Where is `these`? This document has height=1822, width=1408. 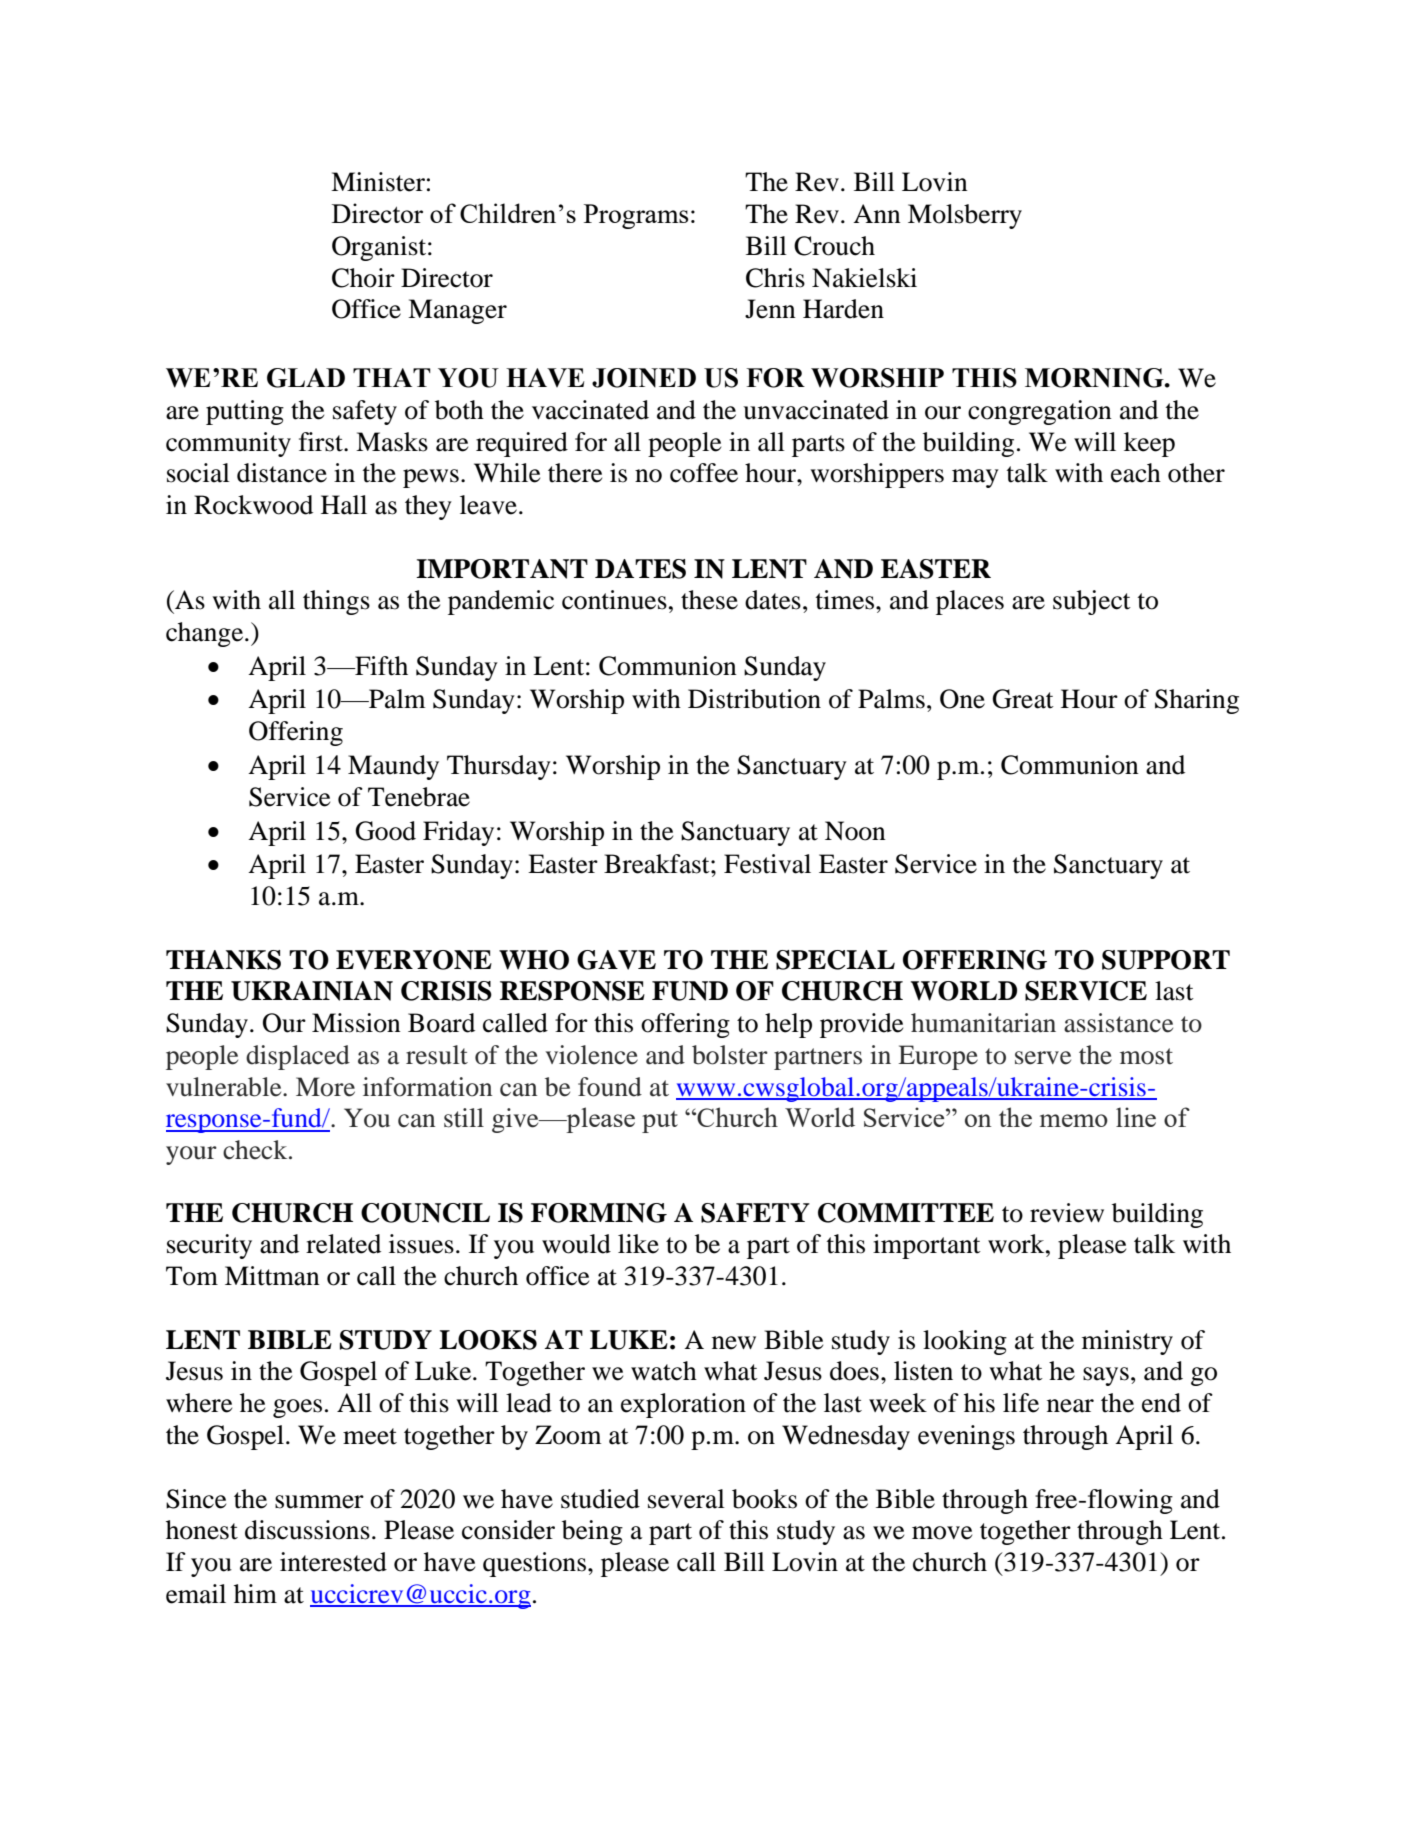 these is located at coordinates (709, 600).
